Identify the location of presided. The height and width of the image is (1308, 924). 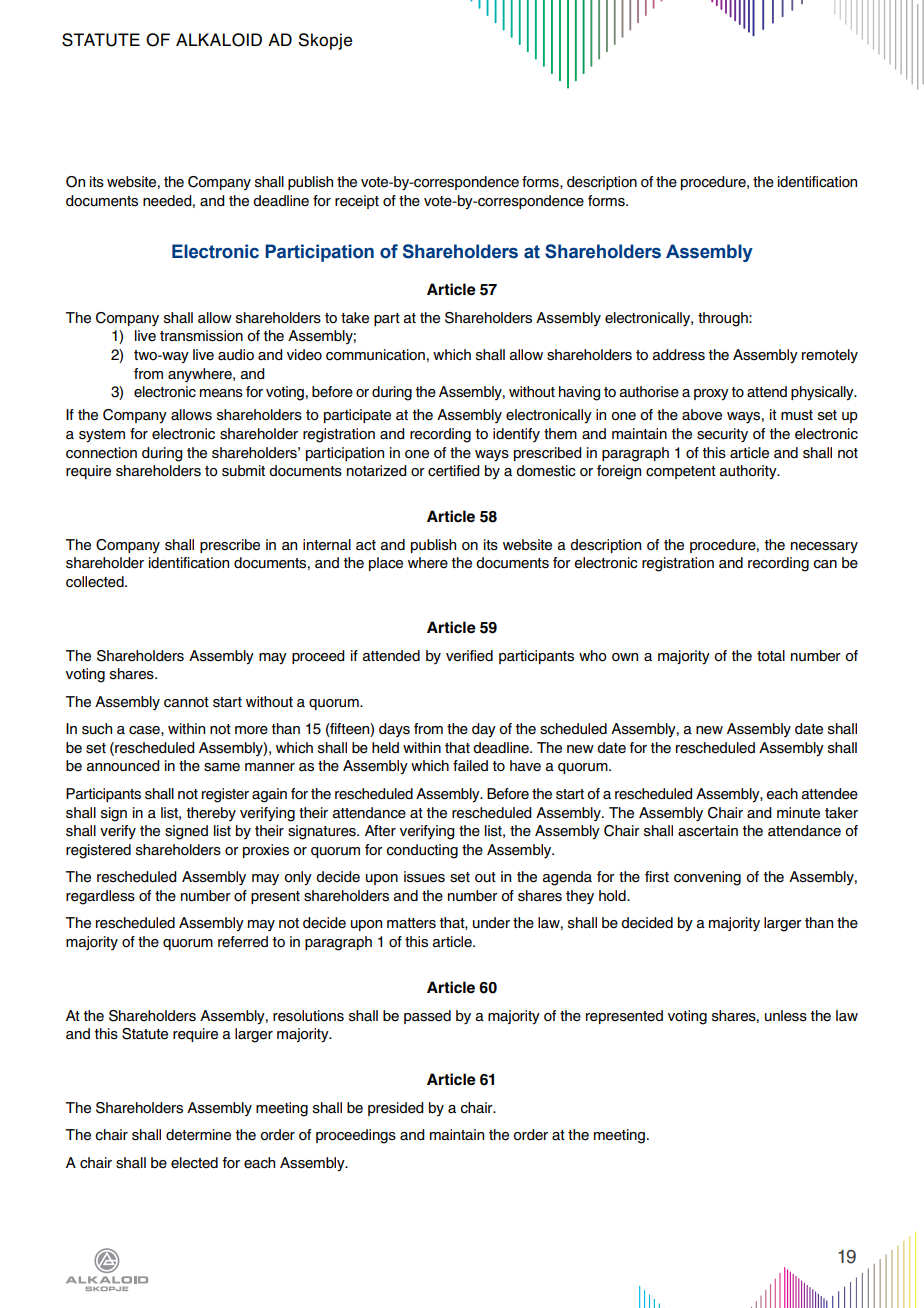
(396, 1109).
